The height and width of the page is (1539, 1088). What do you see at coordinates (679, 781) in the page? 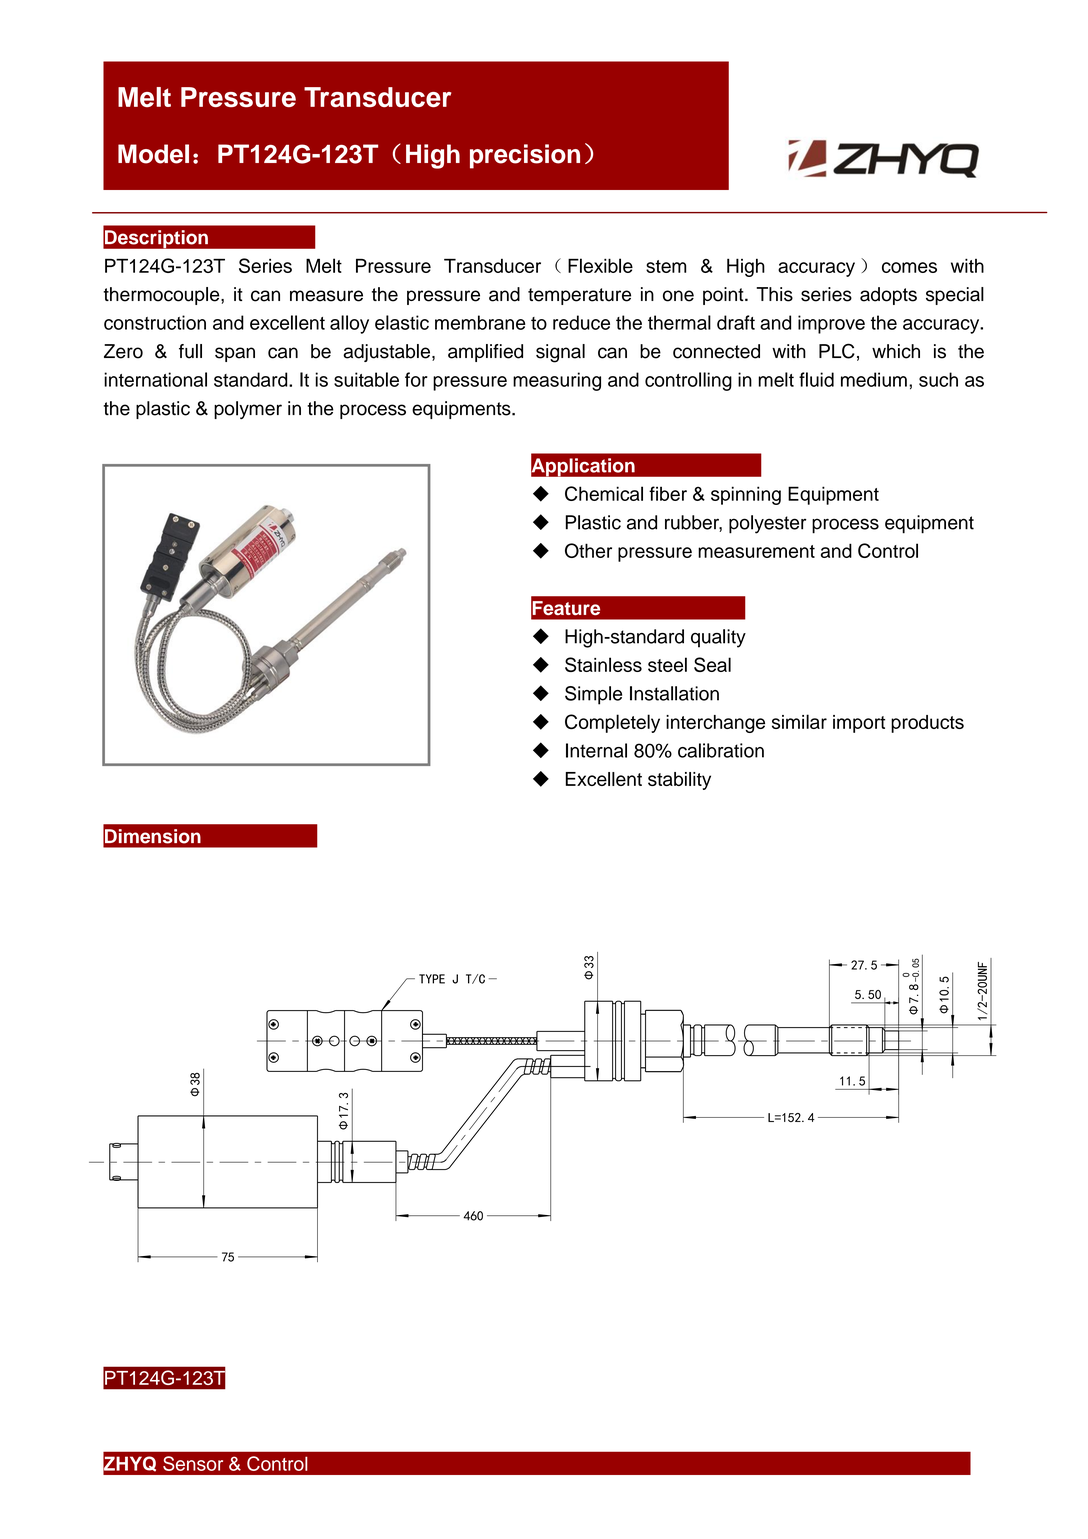
I see `stability` at bounding box center [679, 781].
